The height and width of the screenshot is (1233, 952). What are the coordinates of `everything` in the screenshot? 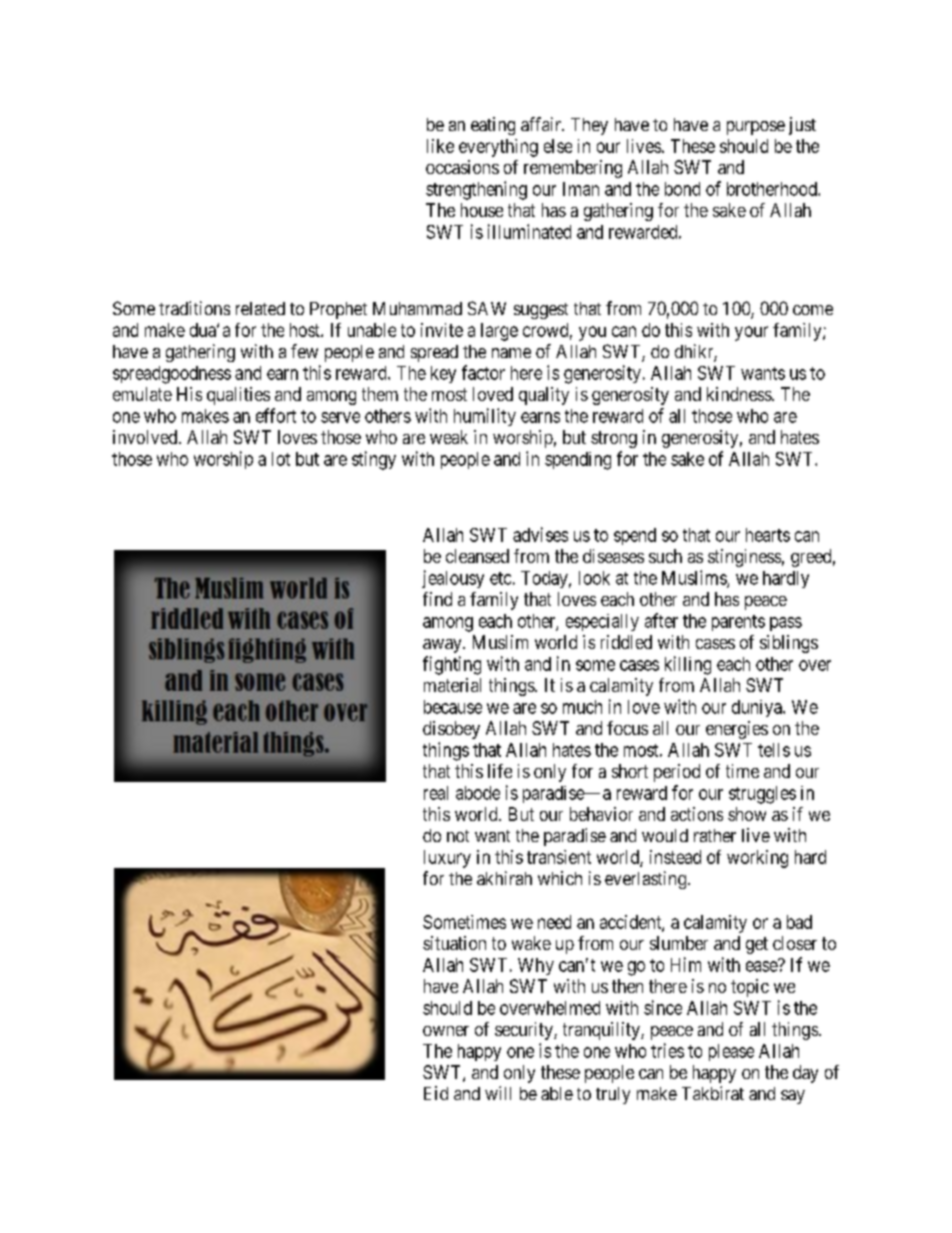 It's located at (498, 148).
